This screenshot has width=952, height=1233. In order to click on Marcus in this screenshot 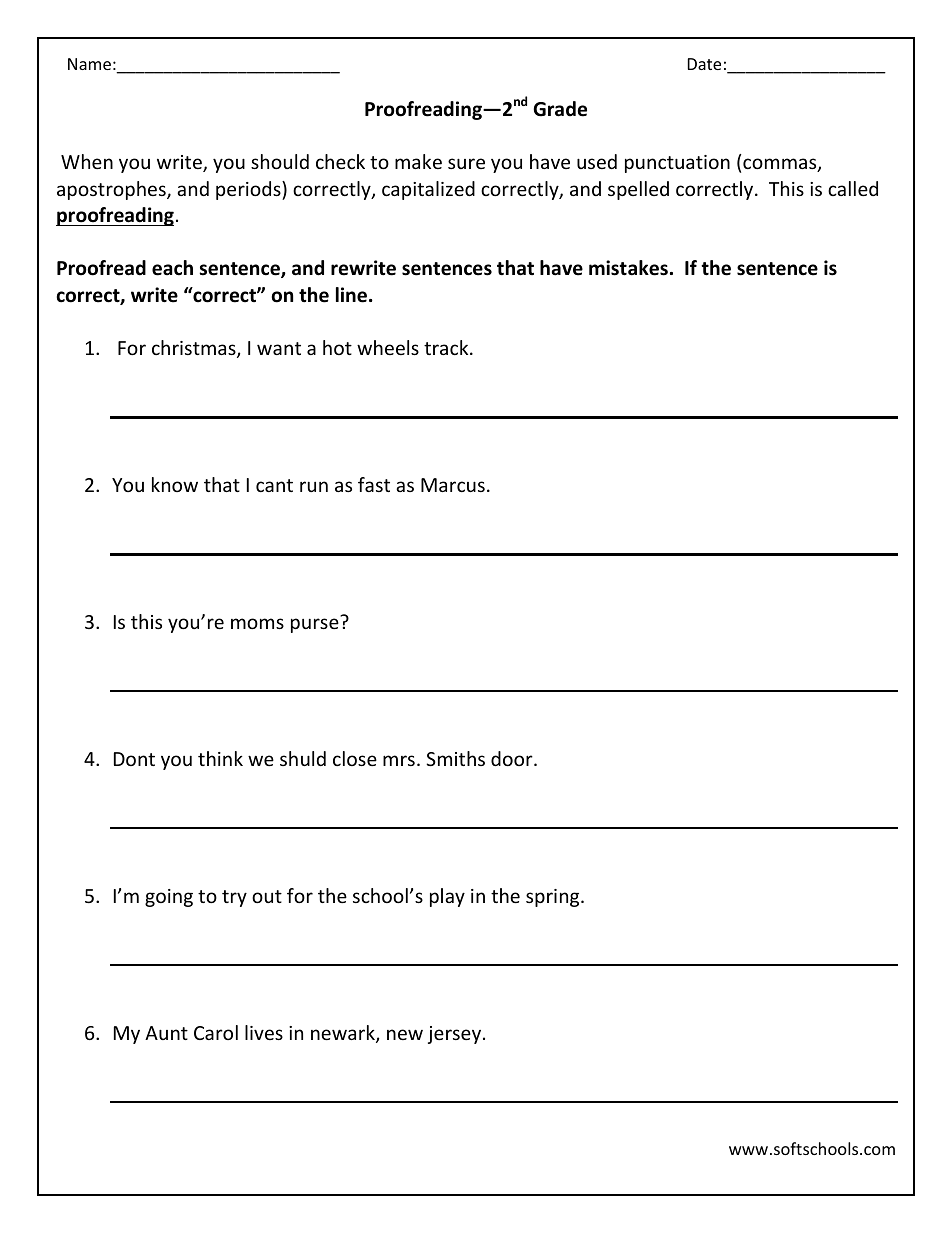, I will do `click(453, 485)`.
